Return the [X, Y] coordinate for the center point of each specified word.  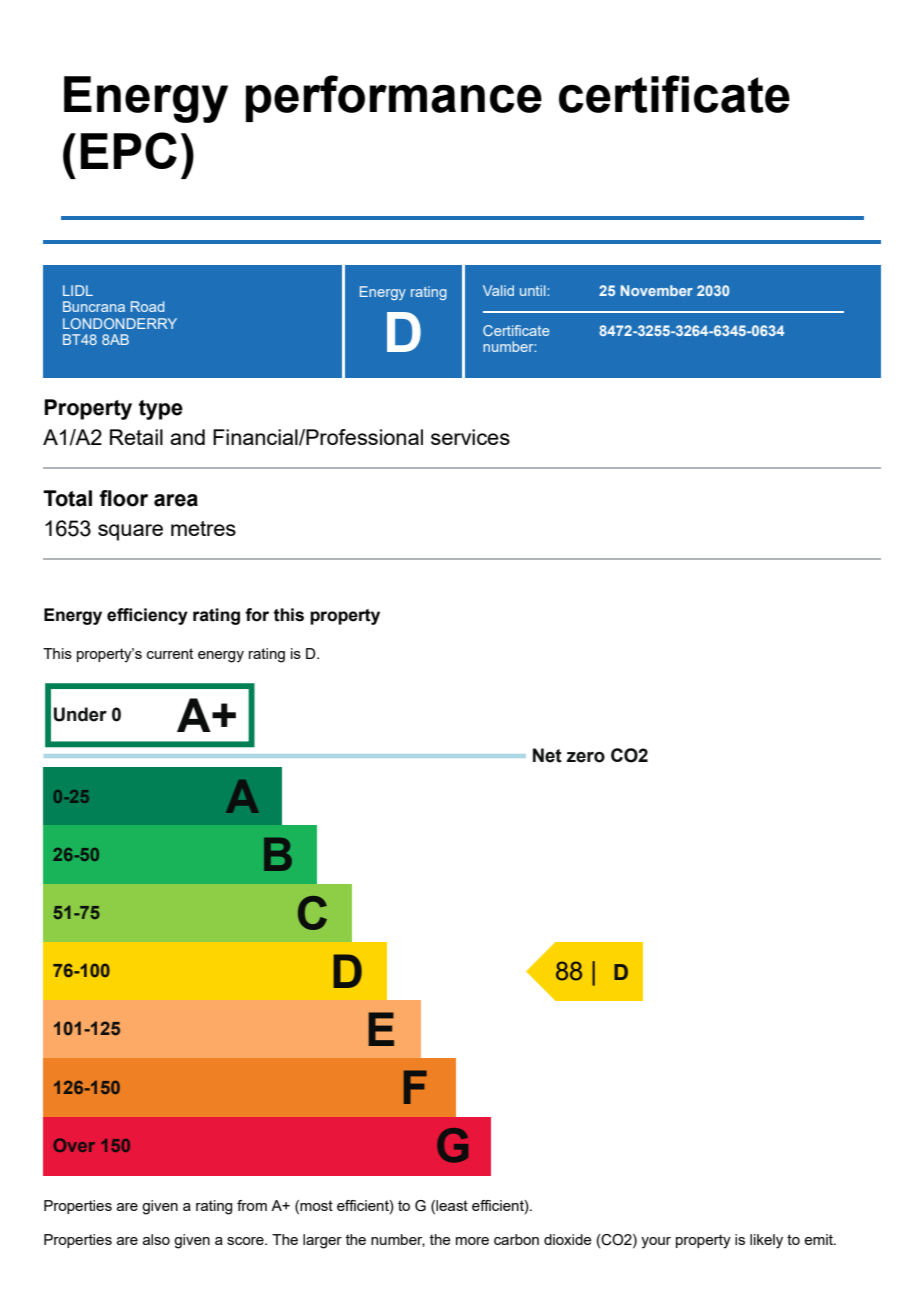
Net [547, 755]
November [657, 290]
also [156, 1239]
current [170, 653]
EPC [129, 150]
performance [394, 98]
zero [586, 757]
